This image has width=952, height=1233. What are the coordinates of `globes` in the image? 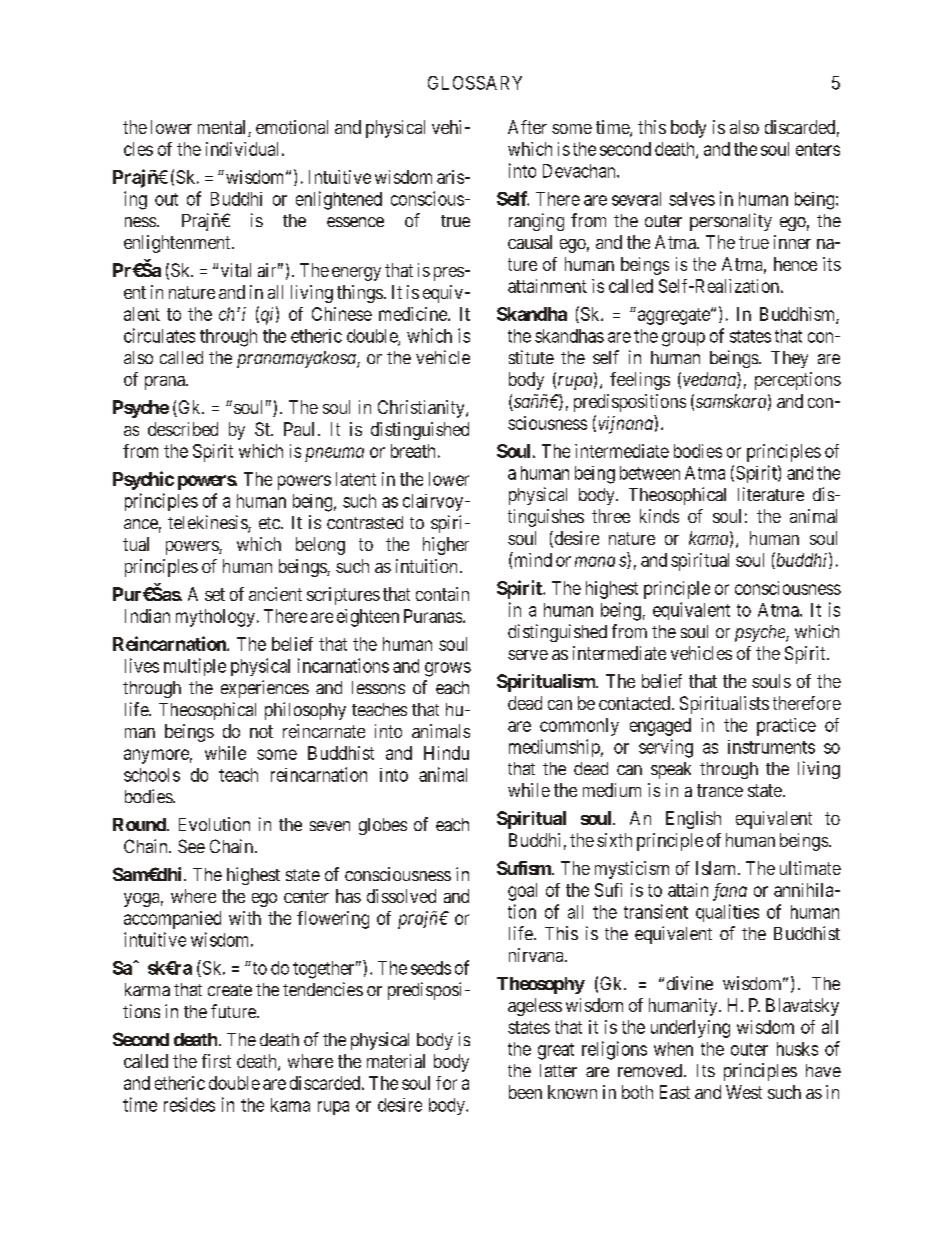 It's located at (383, 826).
